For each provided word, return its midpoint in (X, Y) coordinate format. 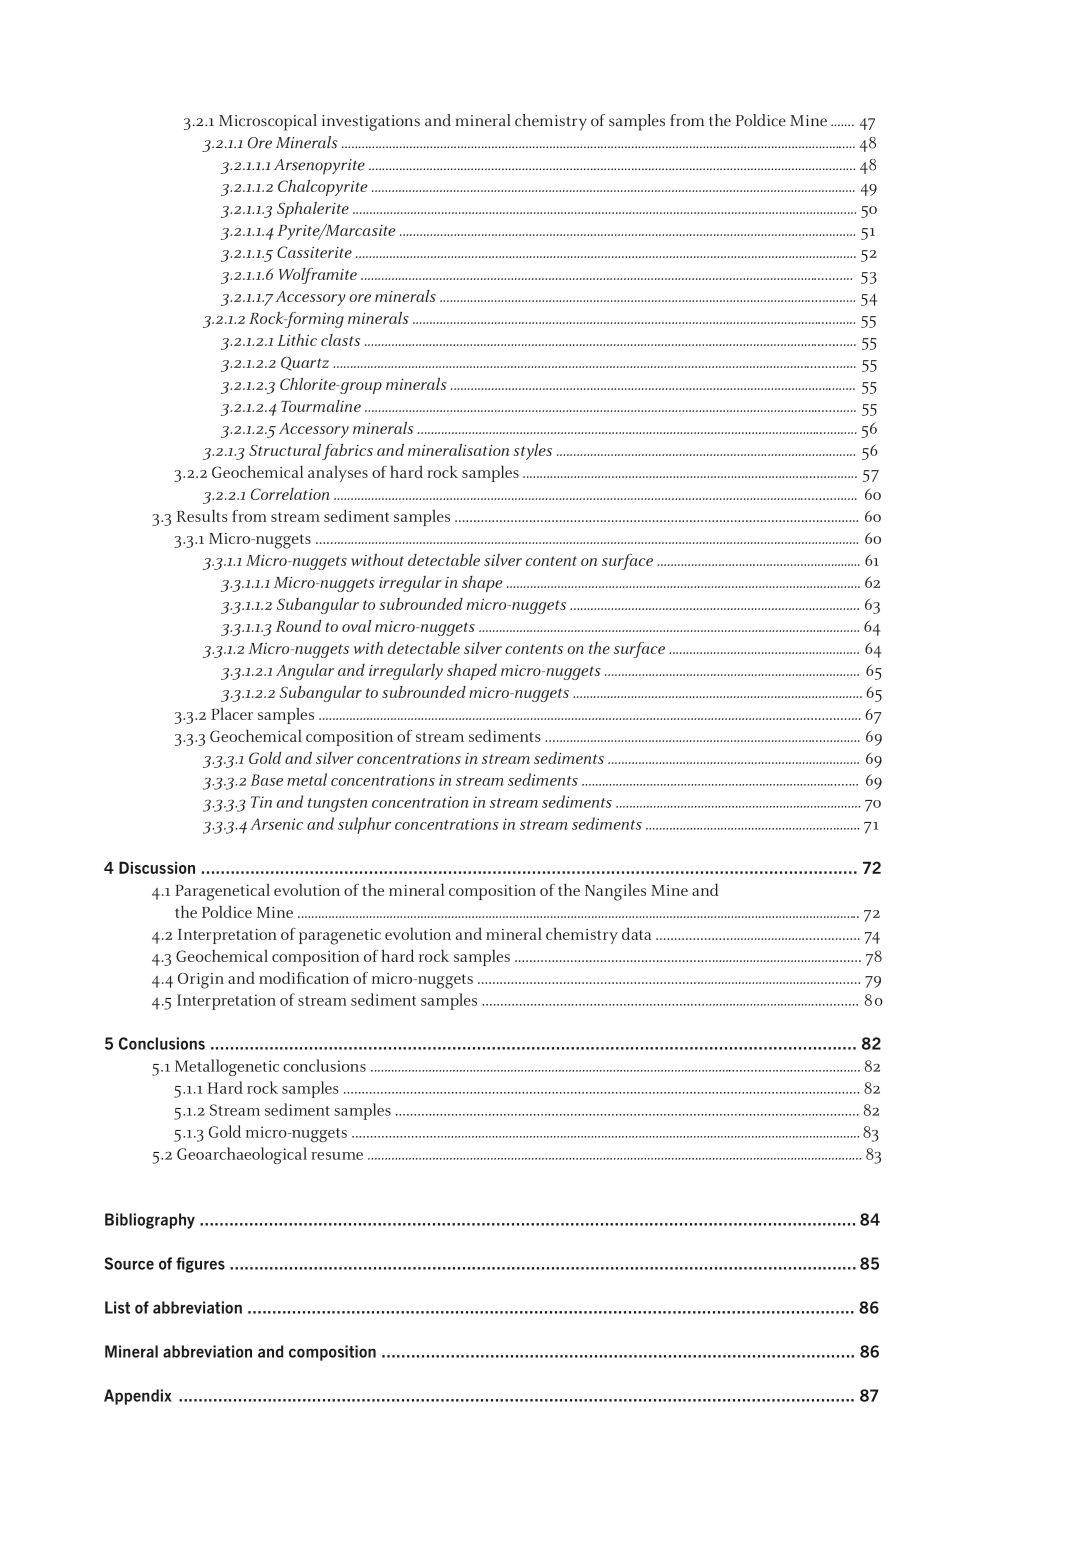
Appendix (138, 1397)
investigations (371, 123)
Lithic (297, 340)
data (636, 933)
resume (337, 1156)
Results (202, 515)
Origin (201, 981)
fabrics (347, 452)
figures (200, 1265)
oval (357, 626)
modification (304, 977)
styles (532, 452)
